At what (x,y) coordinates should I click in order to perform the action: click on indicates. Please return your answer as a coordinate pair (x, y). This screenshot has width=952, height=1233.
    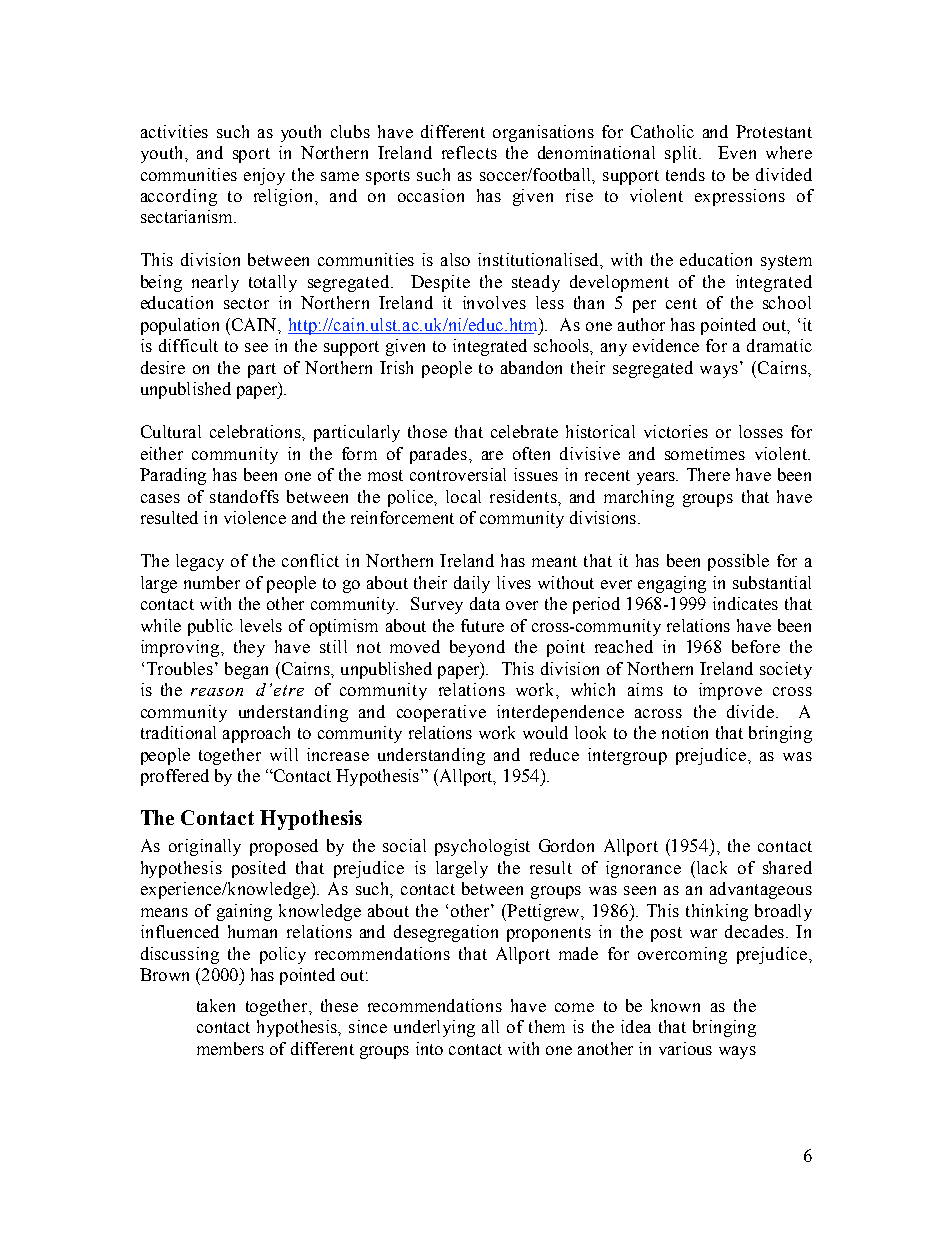
    Looking at the image, I should click on (745, 603).
